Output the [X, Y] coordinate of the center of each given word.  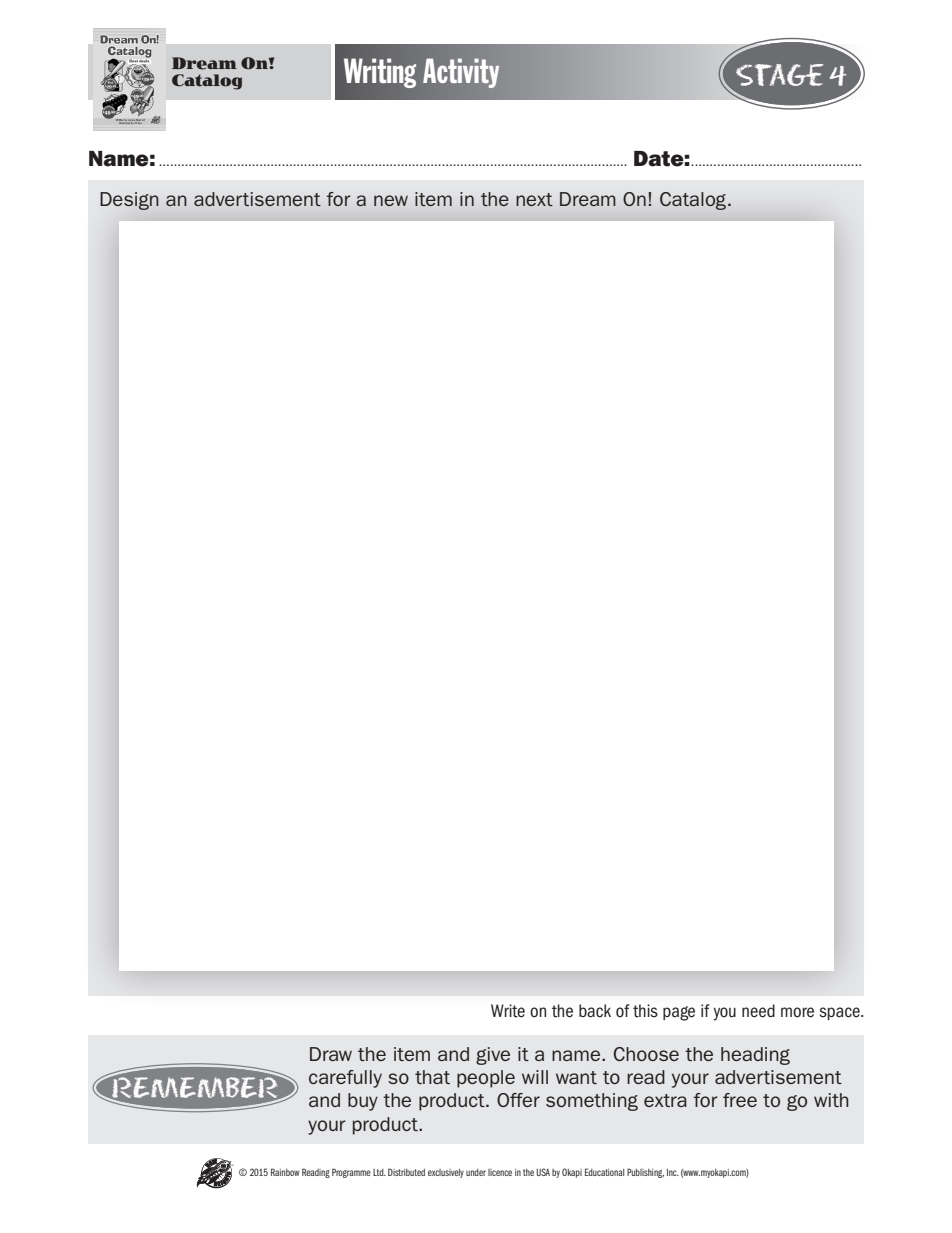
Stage [779, 75]
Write [508, 1011]
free [740, 1100]
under [476, 1172]
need [758, 1011]
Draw [331, 1054]
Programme [351, 1173]
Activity [461, 73]
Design [129, 201]
